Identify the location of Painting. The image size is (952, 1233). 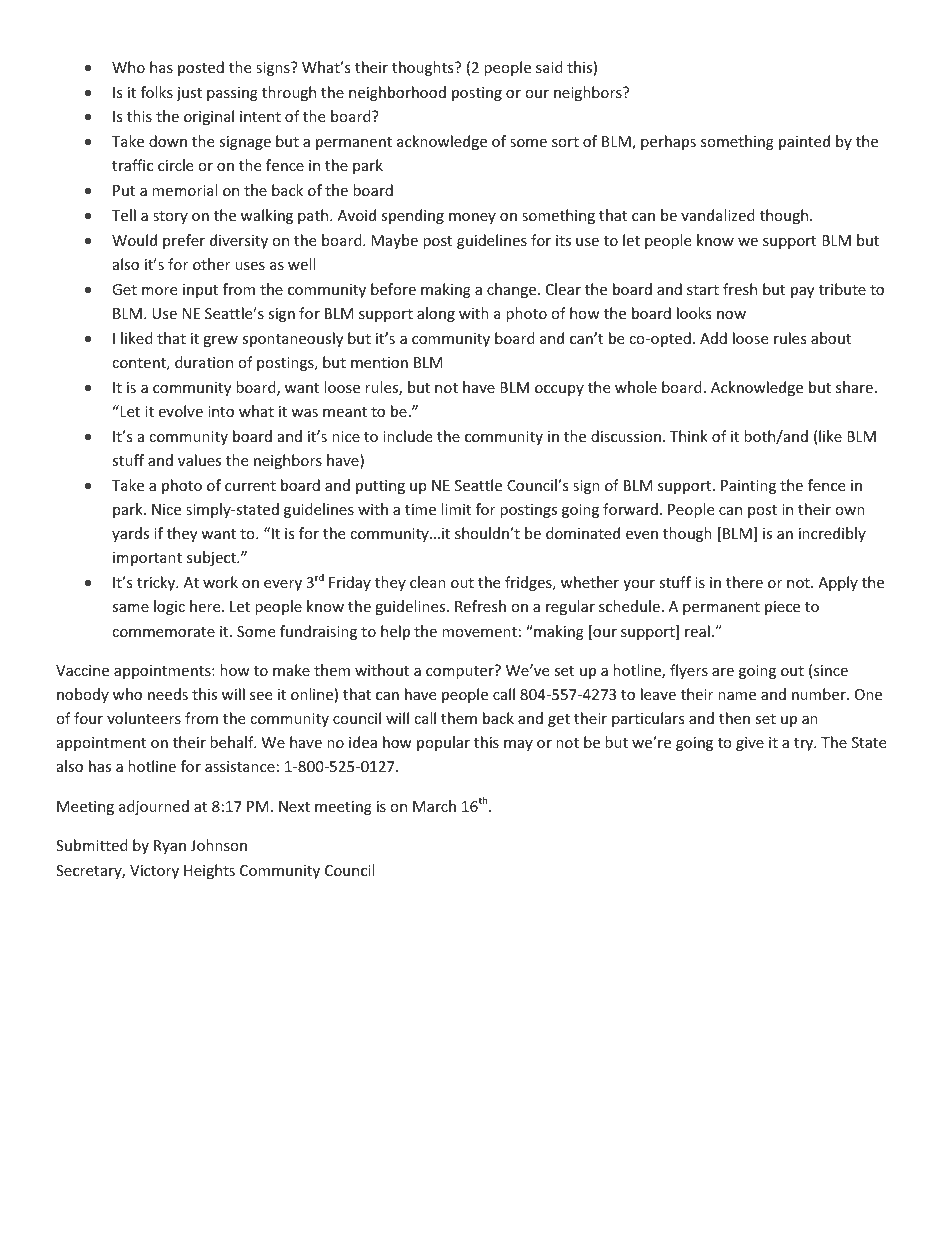
(748, 487).
